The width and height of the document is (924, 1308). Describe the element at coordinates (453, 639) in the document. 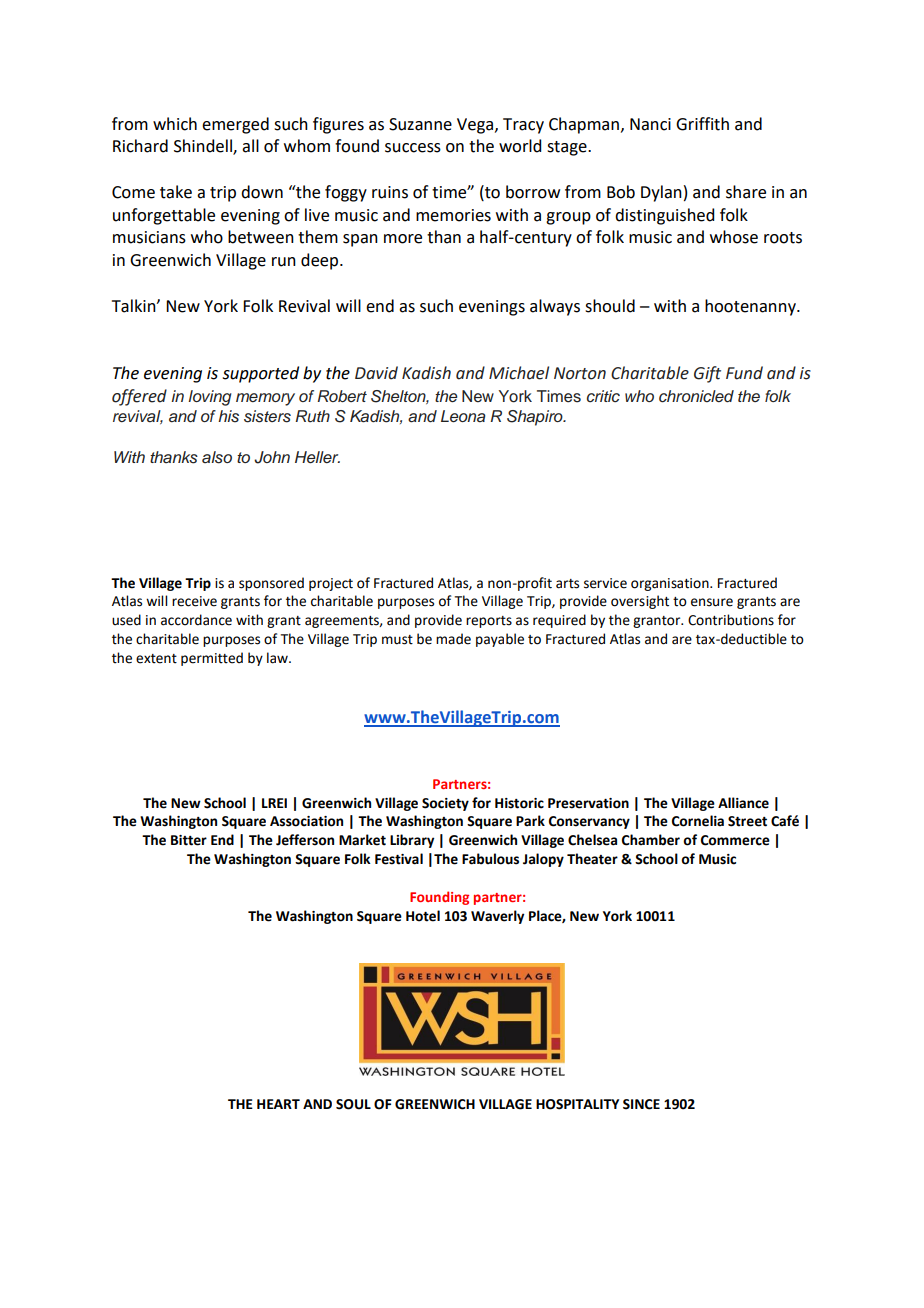

I see `made` at that location.
